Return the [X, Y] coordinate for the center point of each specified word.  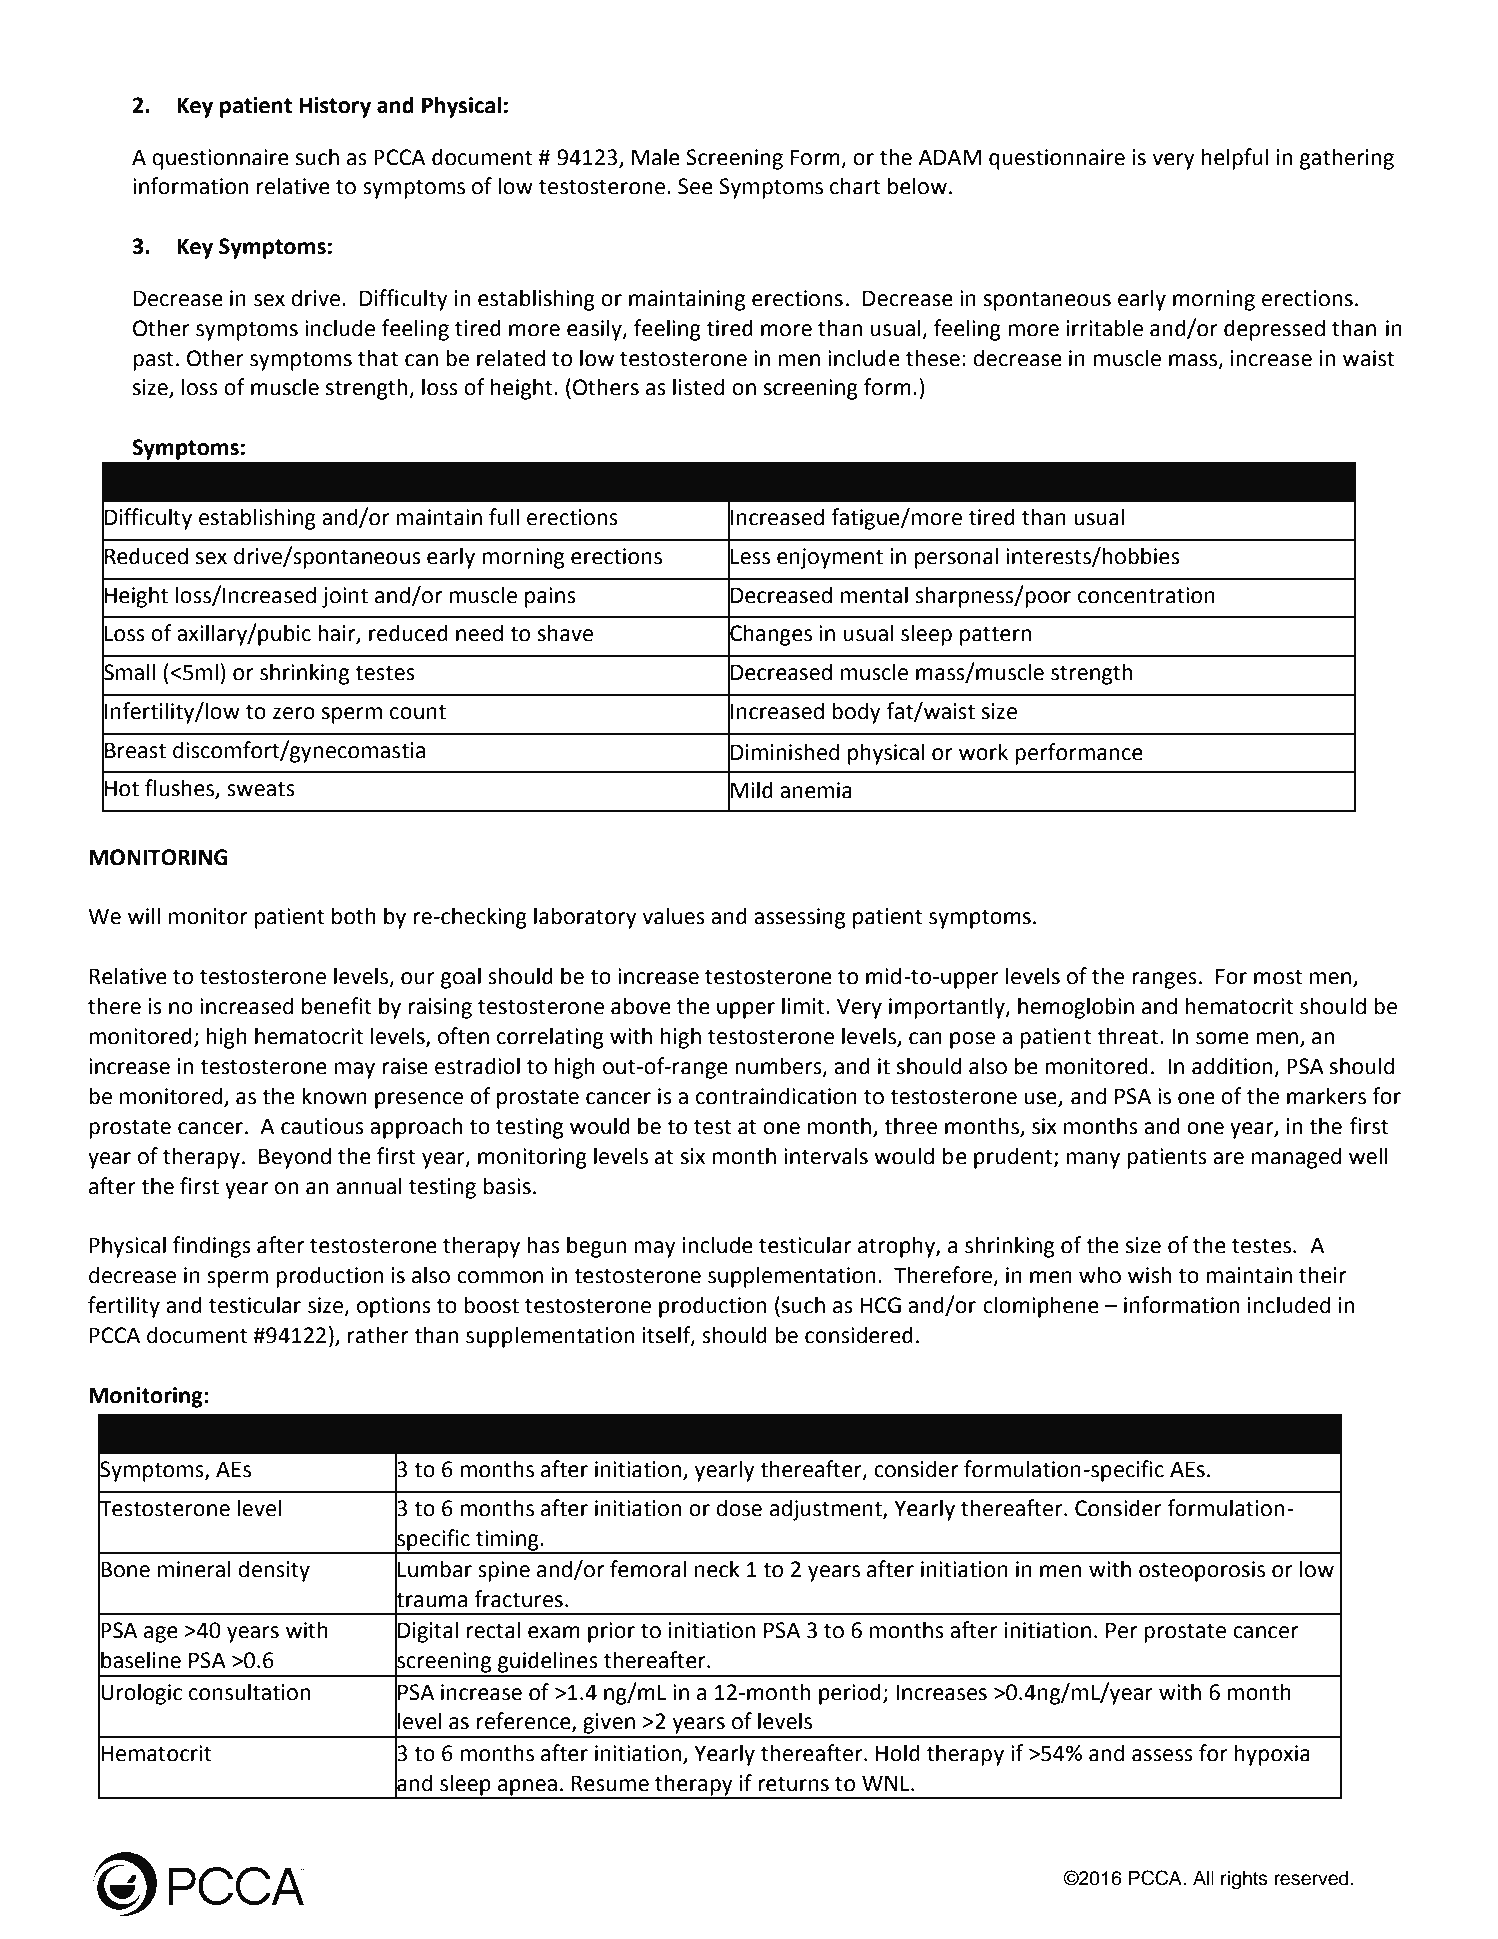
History [335, 107]
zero [294, 713]
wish [1149, 1275]
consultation [249, 1692]
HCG [880, 1305]
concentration [1146, 595]
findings [212, 1247]
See [695, 186]
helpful [1235, 159]
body [856, 713]
